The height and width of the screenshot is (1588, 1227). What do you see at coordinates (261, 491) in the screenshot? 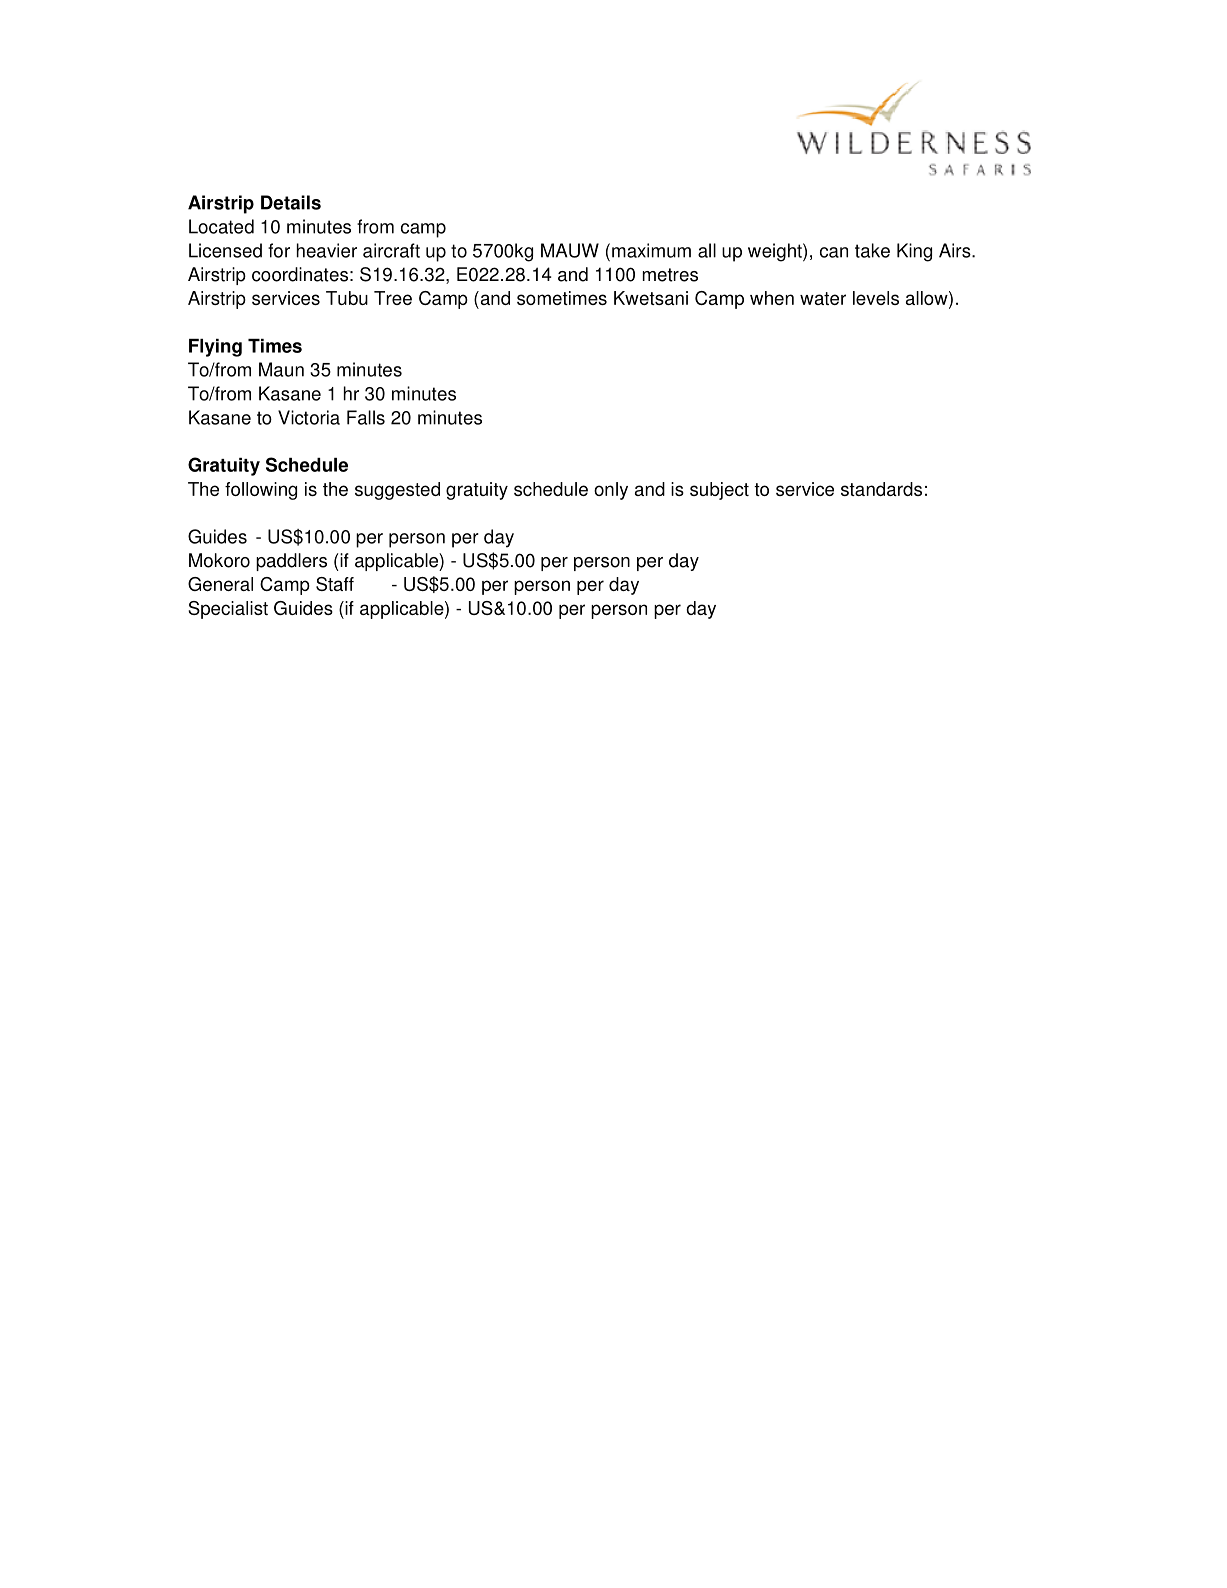
I see `following` at bounding box center [261, 491].
